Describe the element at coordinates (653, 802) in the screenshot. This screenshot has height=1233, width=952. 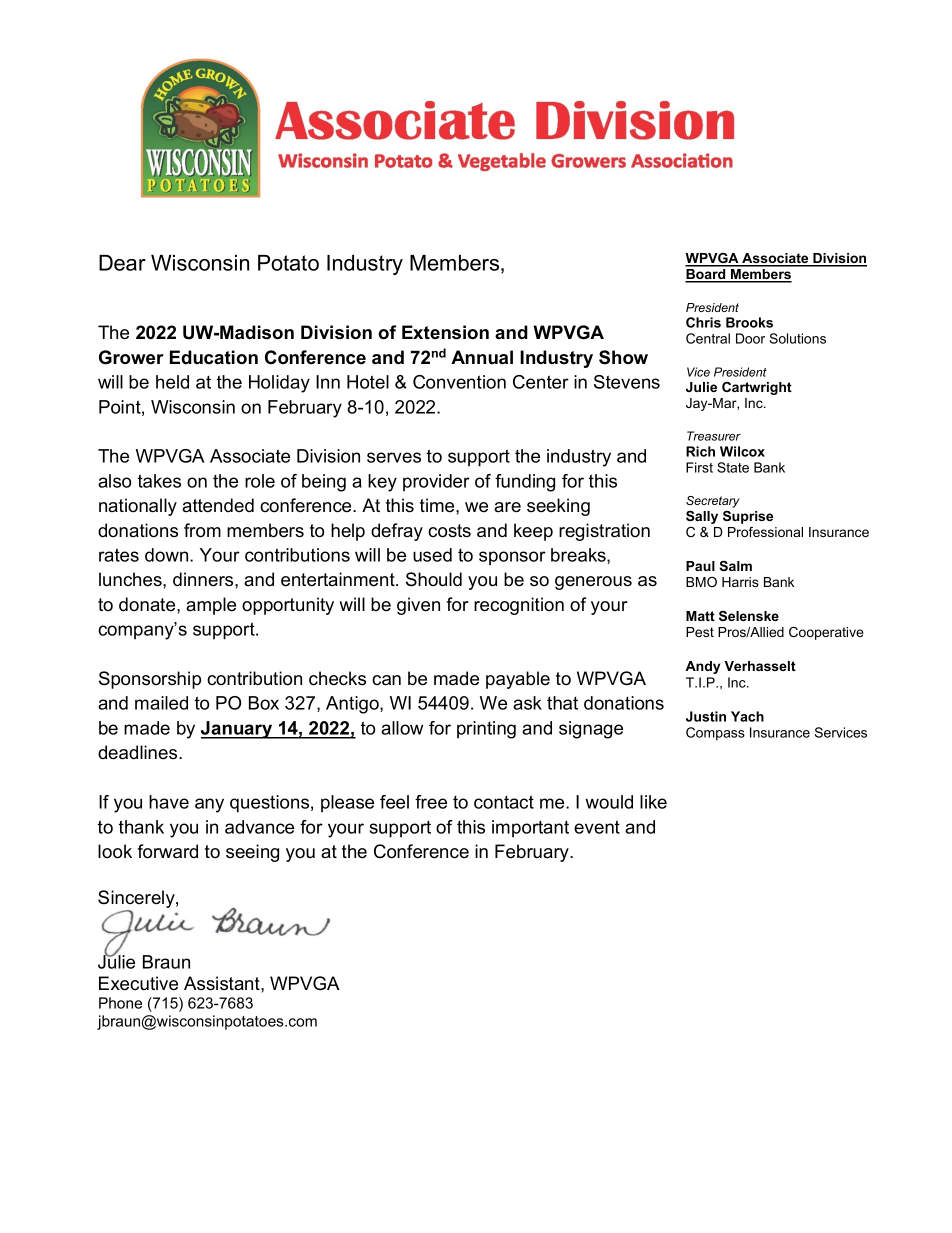
I see `like` at that location.
